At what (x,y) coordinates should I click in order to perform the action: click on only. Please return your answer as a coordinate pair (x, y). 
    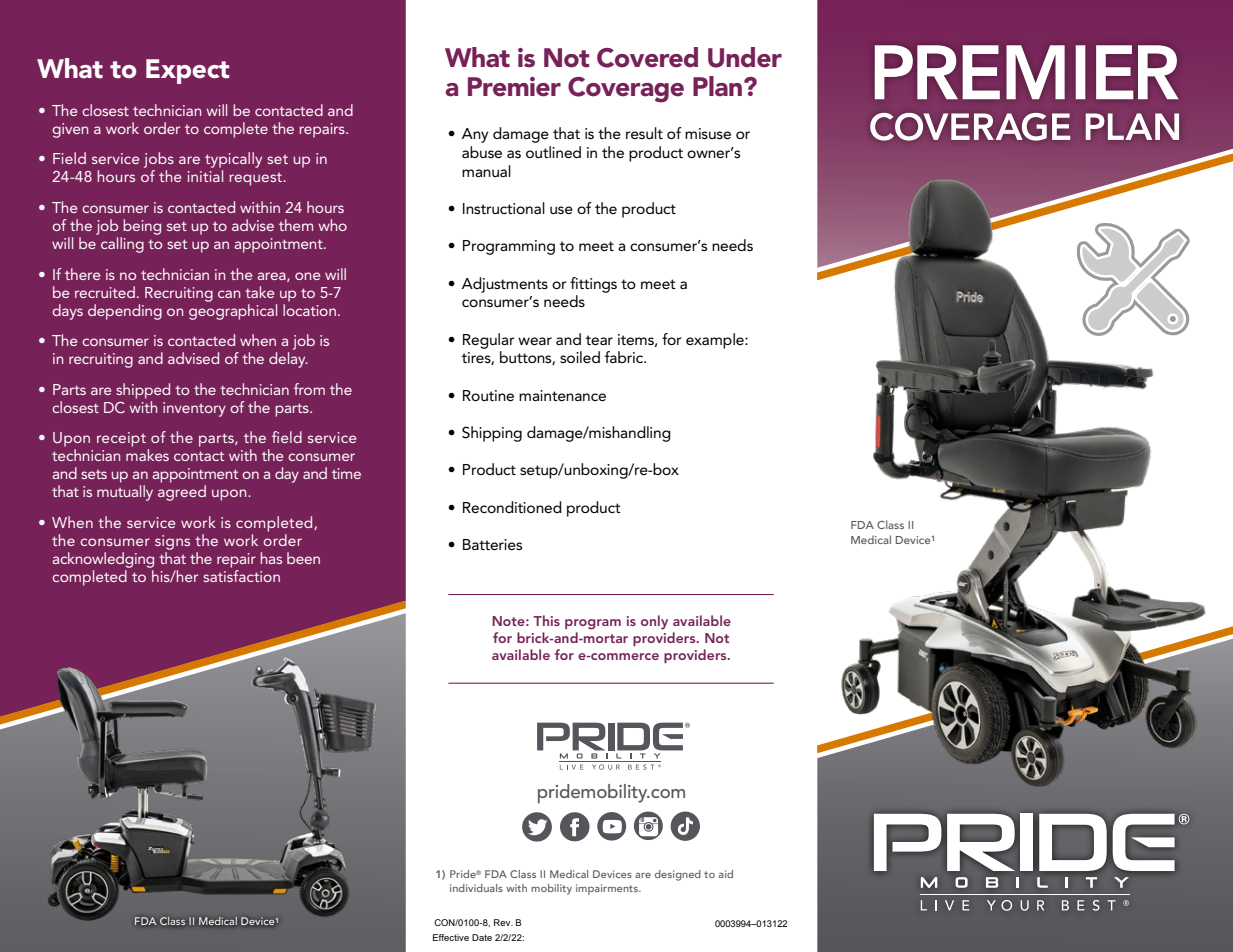
    Looking at the image, I should click on (654, 622).
